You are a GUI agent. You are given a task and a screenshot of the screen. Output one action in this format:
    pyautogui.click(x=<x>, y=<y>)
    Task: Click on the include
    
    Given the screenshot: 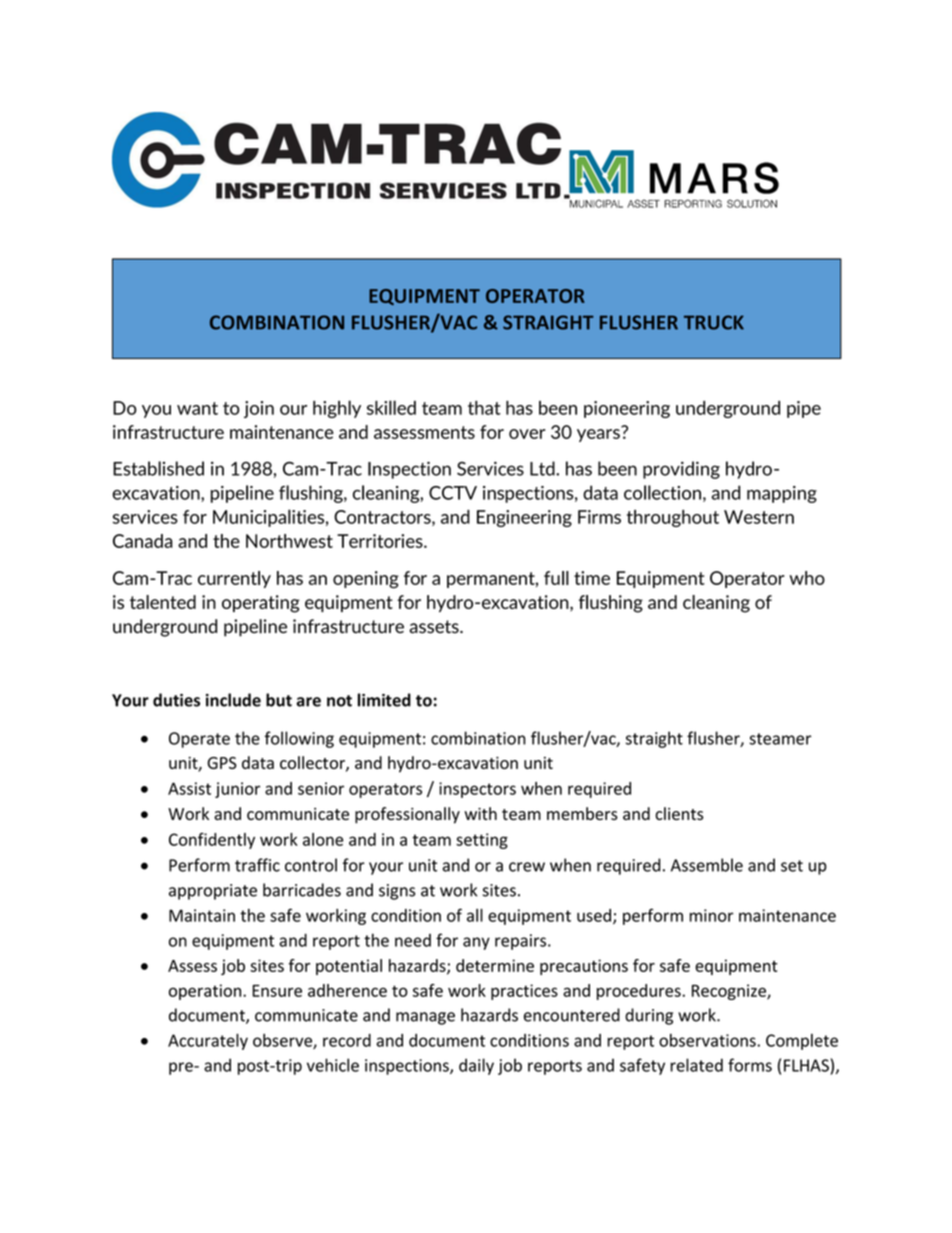 What is the action you would take?
    pyautogui.click(x=233, y=700)
